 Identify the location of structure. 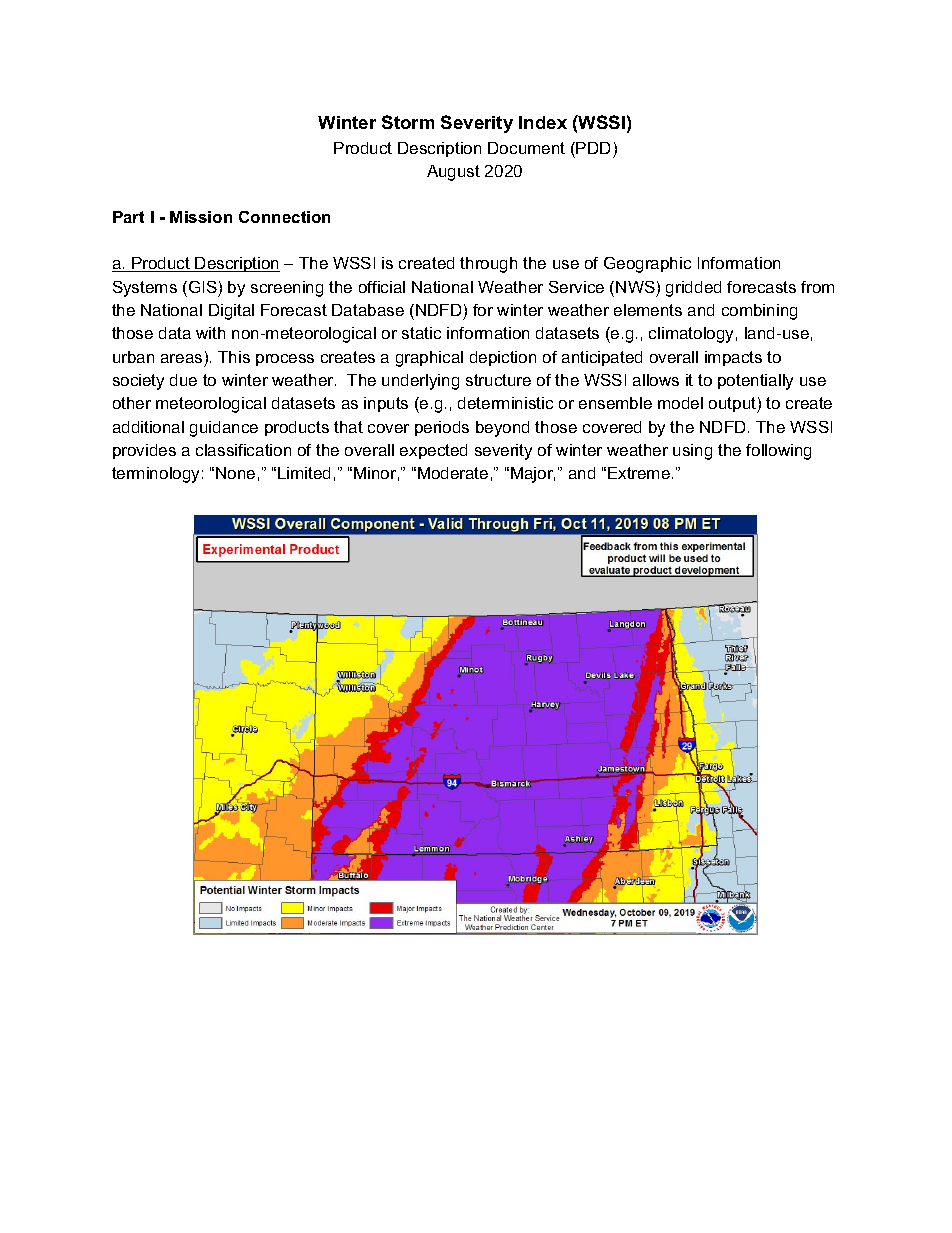
(498, 380).
